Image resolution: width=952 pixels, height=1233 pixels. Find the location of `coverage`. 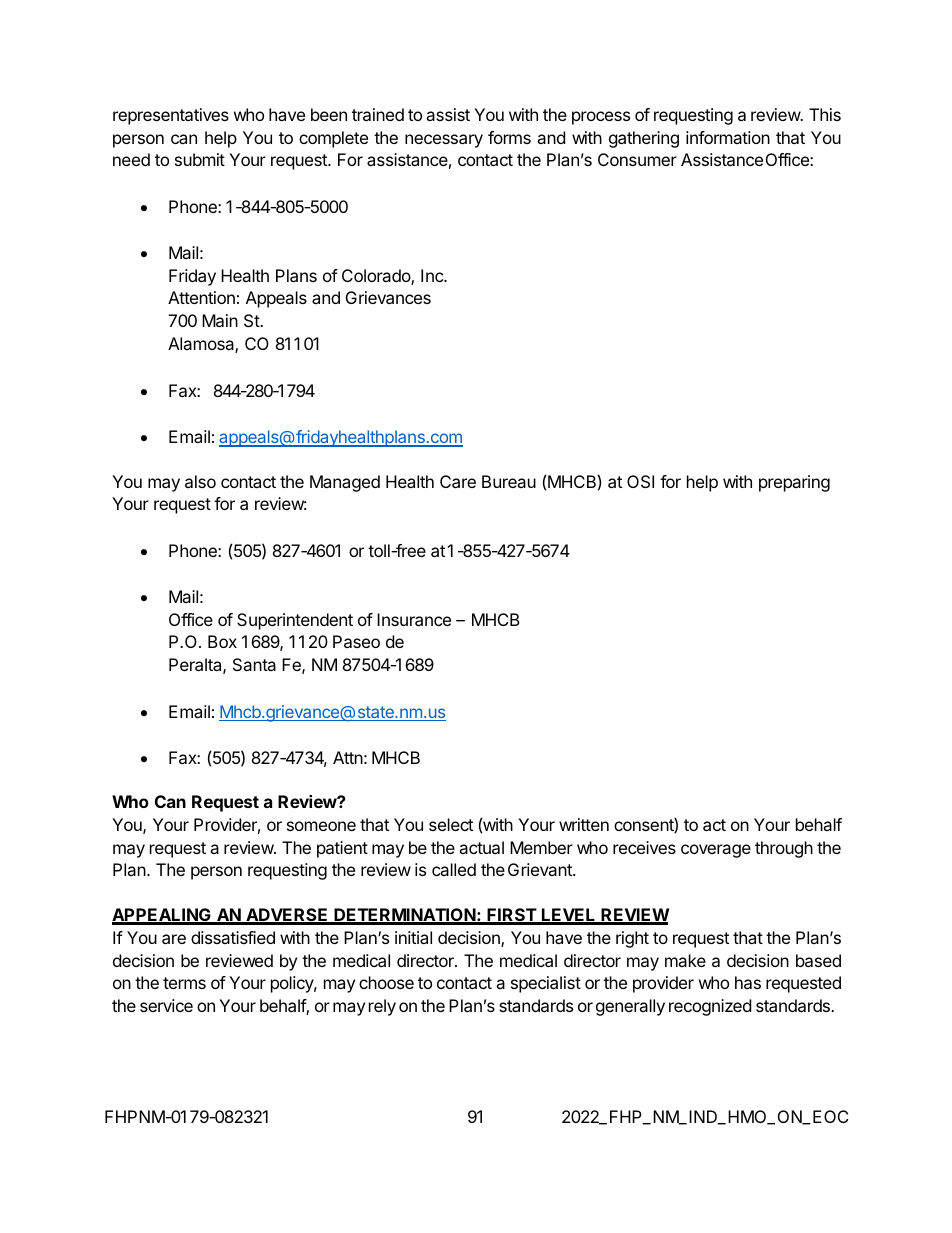

coverage is located at coordinates (716, 851).
